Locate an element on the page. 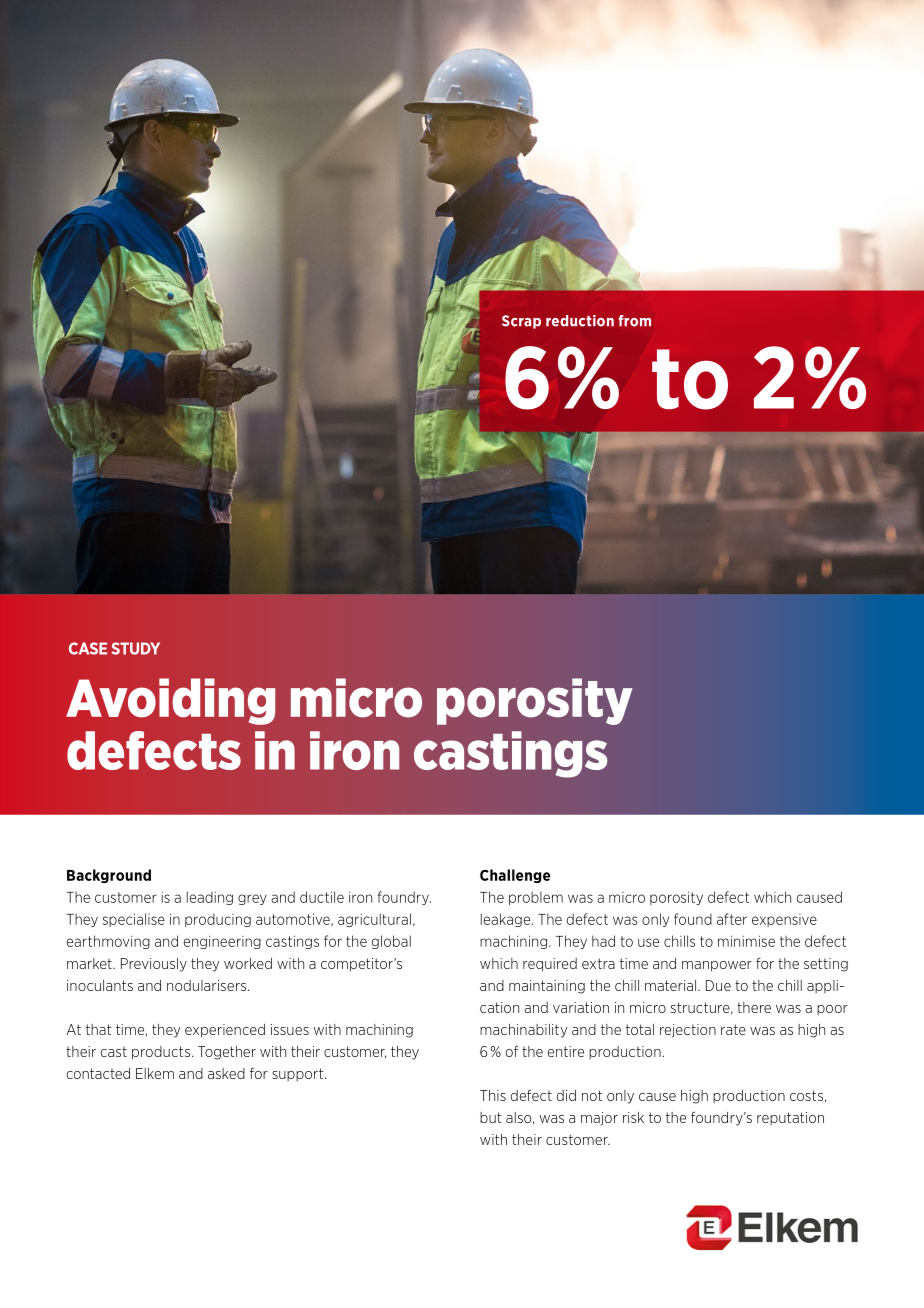 This image has height=1308, width=924. Scrap is located at coordinates (521, 322).
